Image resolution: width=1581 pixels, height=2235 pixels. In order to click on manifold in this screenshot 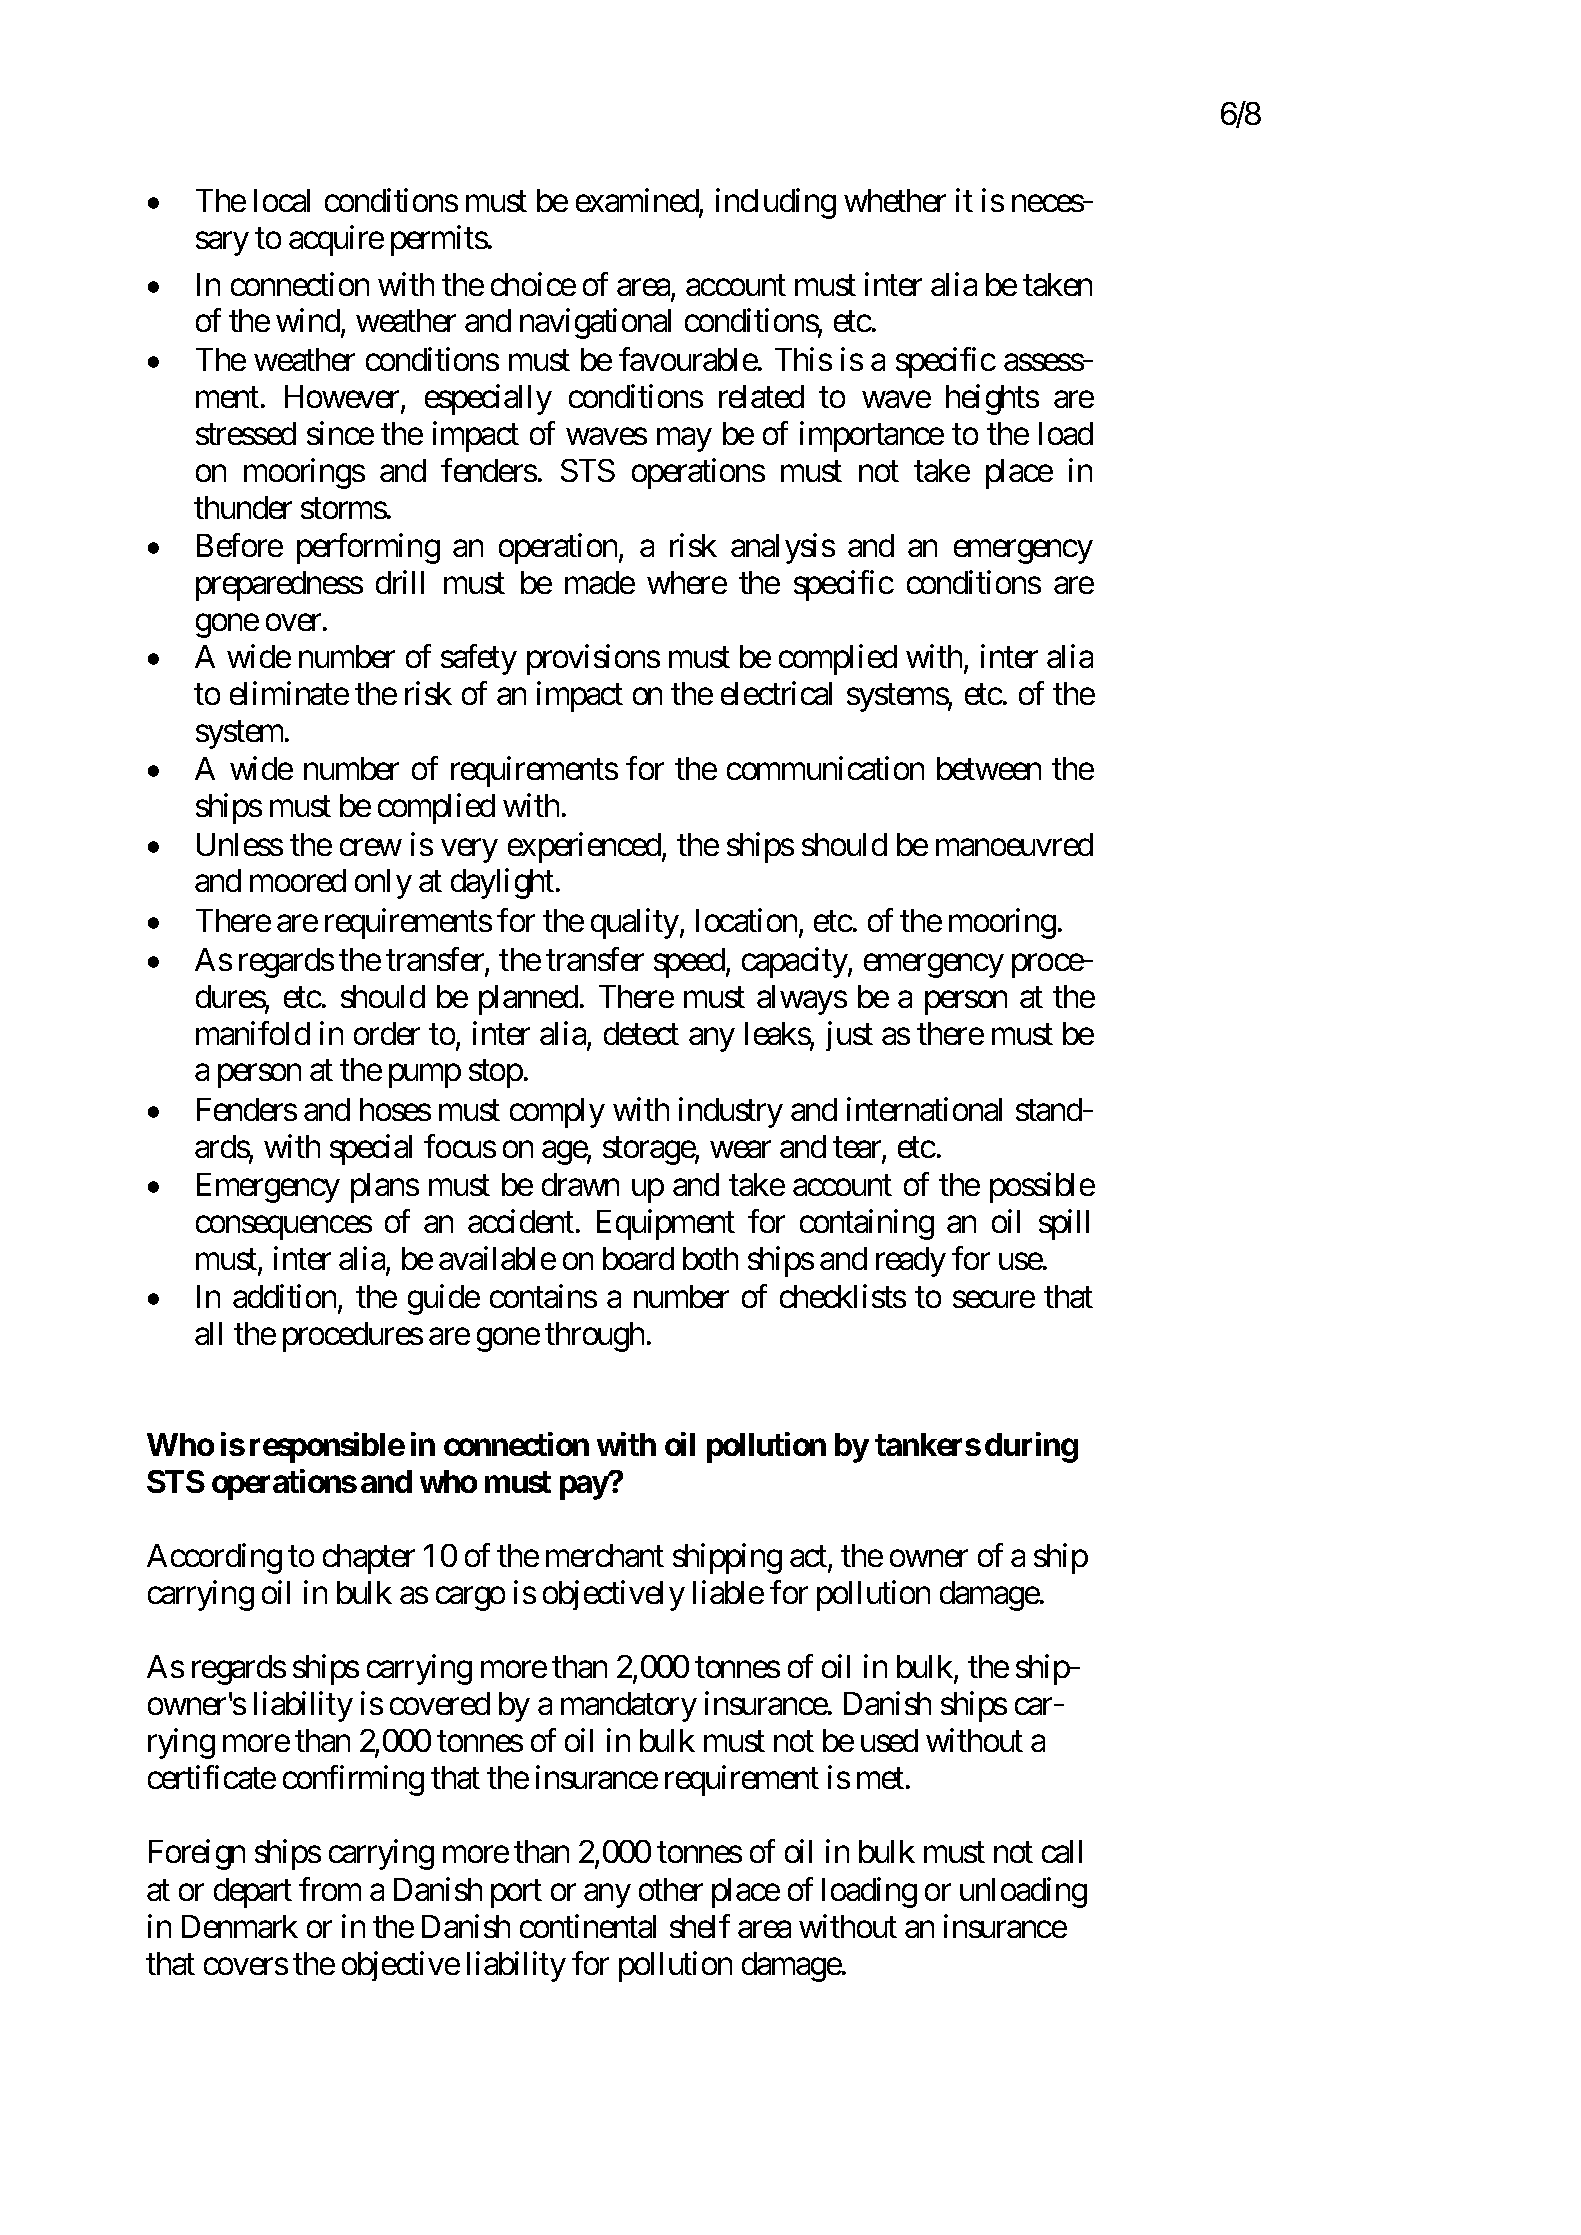, I will do `click(253, 1033)`.
